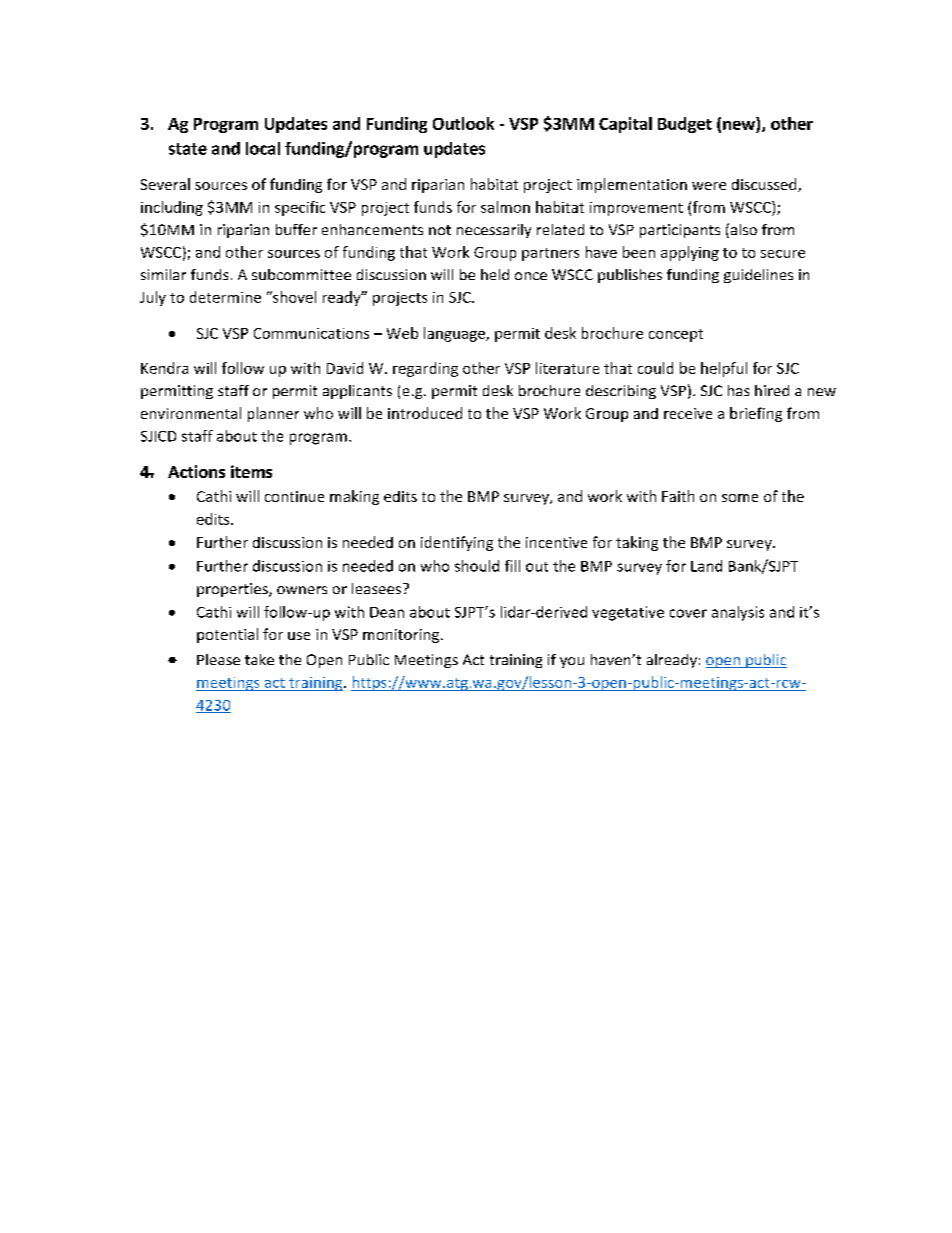 This page has height=1233, width=952. What do you see at coordinates (354, 497) in the page?
I see `making` at bounding box center [354, 497].
